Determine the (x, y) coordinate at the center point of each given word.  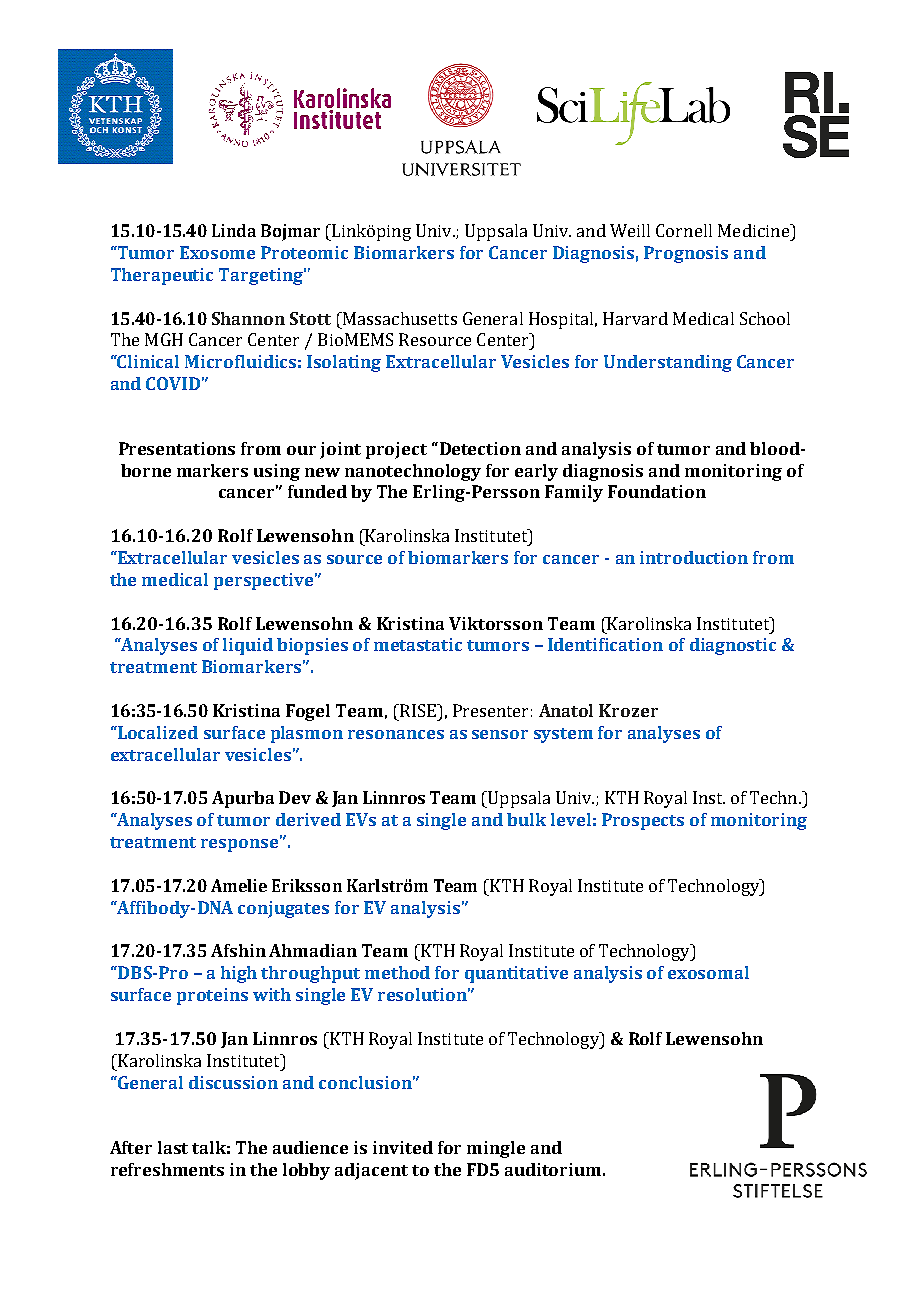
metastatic (418, 644)
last (173, 1147)
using (277, 472)
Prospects (643, 821)
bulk (526, 819)
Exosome (217, 252)
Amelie (239, 885)
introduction (694, 557)
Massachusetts (398, 318)
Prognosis (686, 254)
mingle (496, 1149)
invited (403, 1147)
